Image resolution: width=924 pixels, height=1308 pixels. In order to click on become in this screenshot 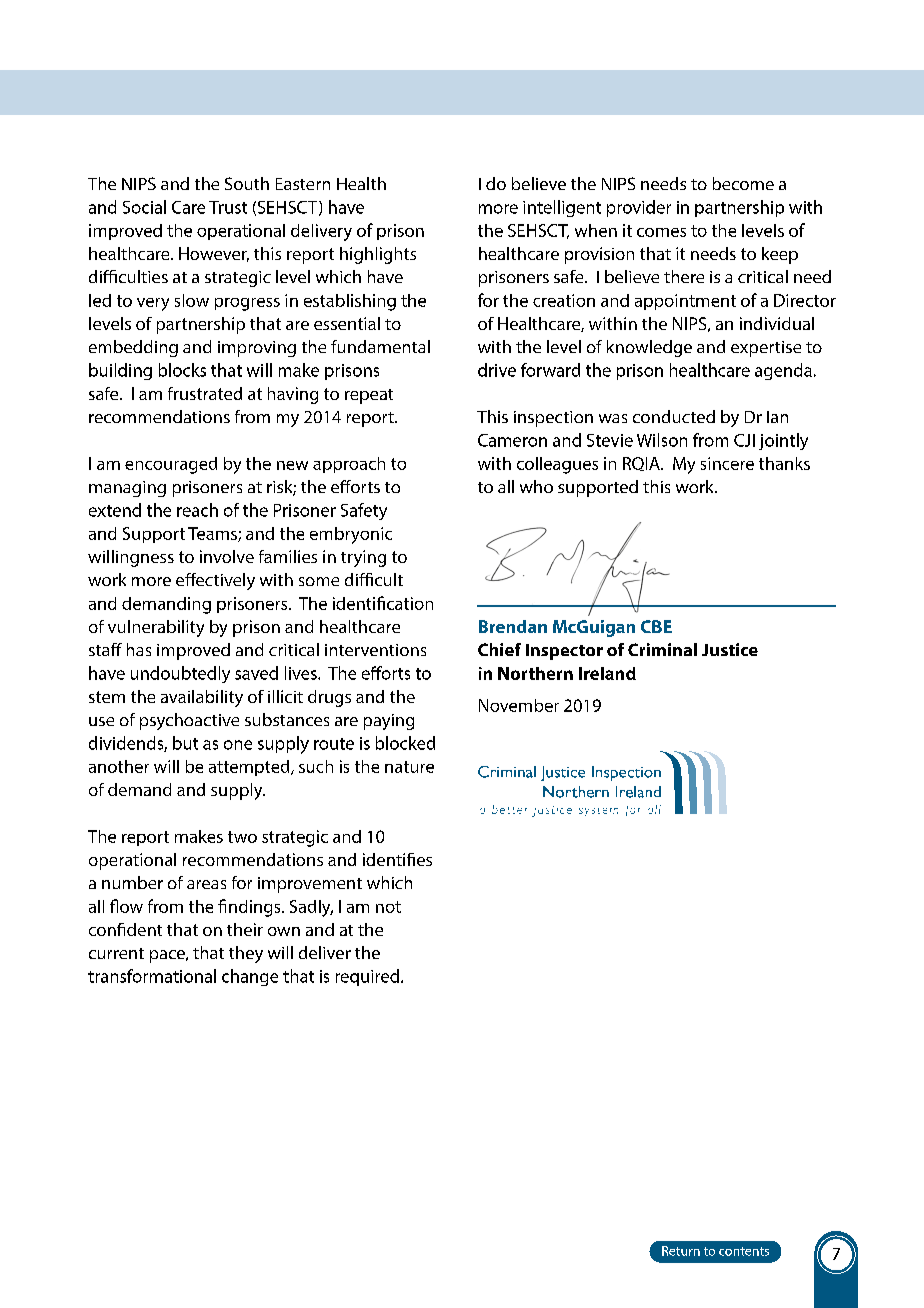, I will do `click(743, 183)`.
